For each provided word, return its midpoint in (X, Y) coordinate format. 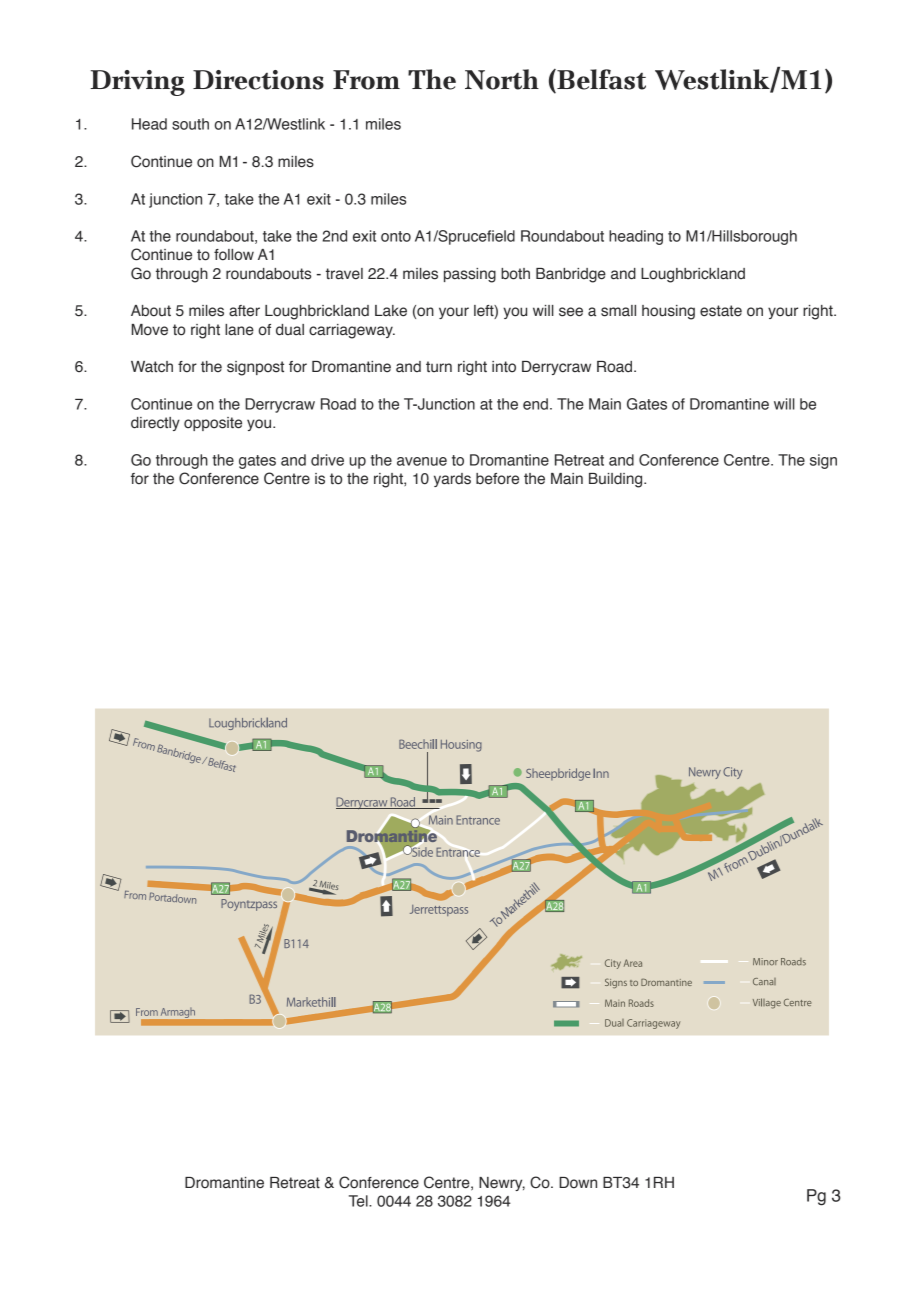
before (497, 479)
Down (578, 1183)
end (535, 404)
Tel (359, 1201)
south (190, 124)
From (366, 80)
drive (327, 460)
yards (452, 480)
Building (617, 480)
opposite (213, 424)
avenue (422, 461)
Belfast (600, 79)
